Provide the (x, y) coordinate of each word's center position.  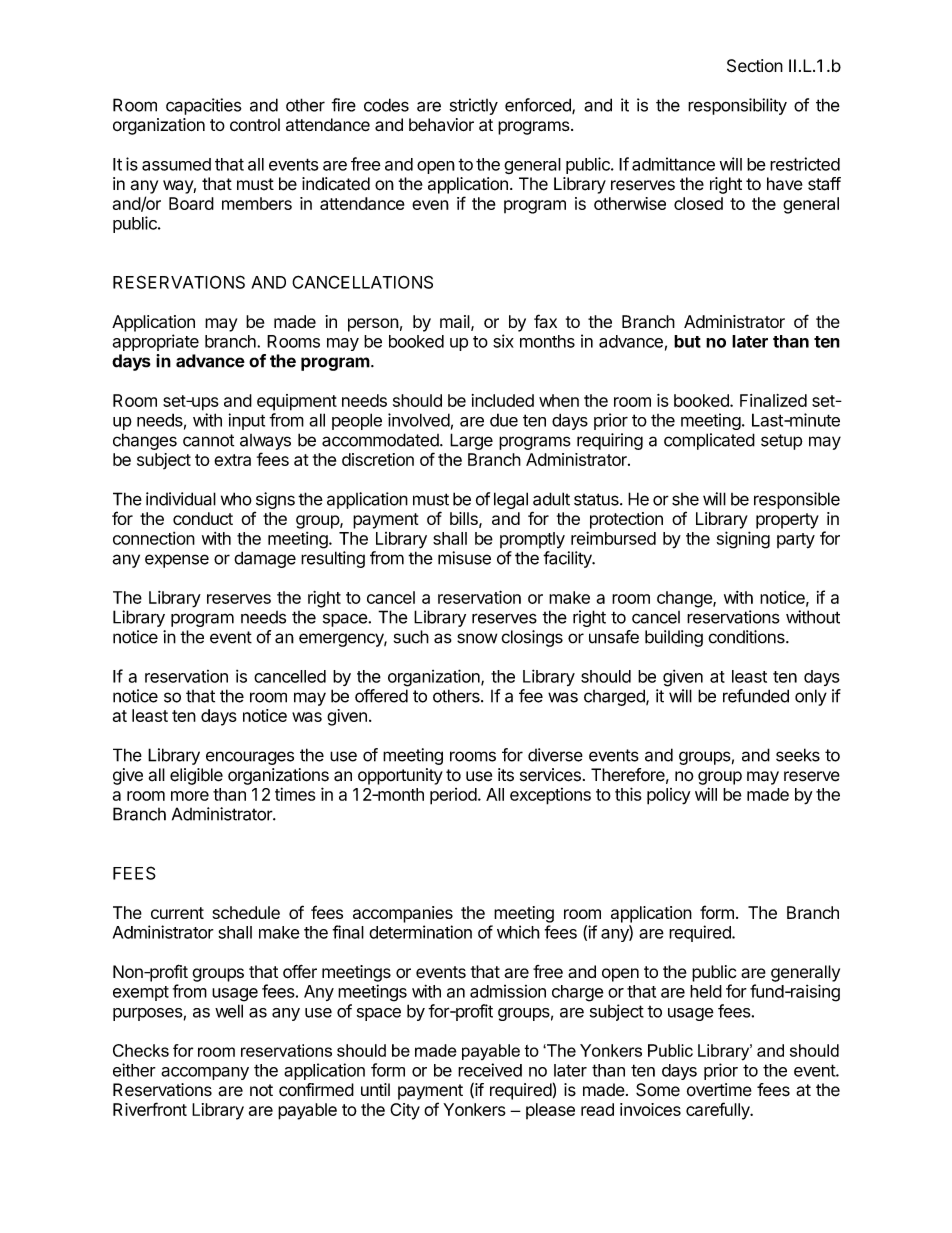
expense (177, 561)
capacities (204, 106)
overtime (719, 1090)
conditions (747, 637)
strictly (474, 106)
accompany (205, 1073)
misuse (464, 558)
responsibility (737, 106)
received (490, 1070)
